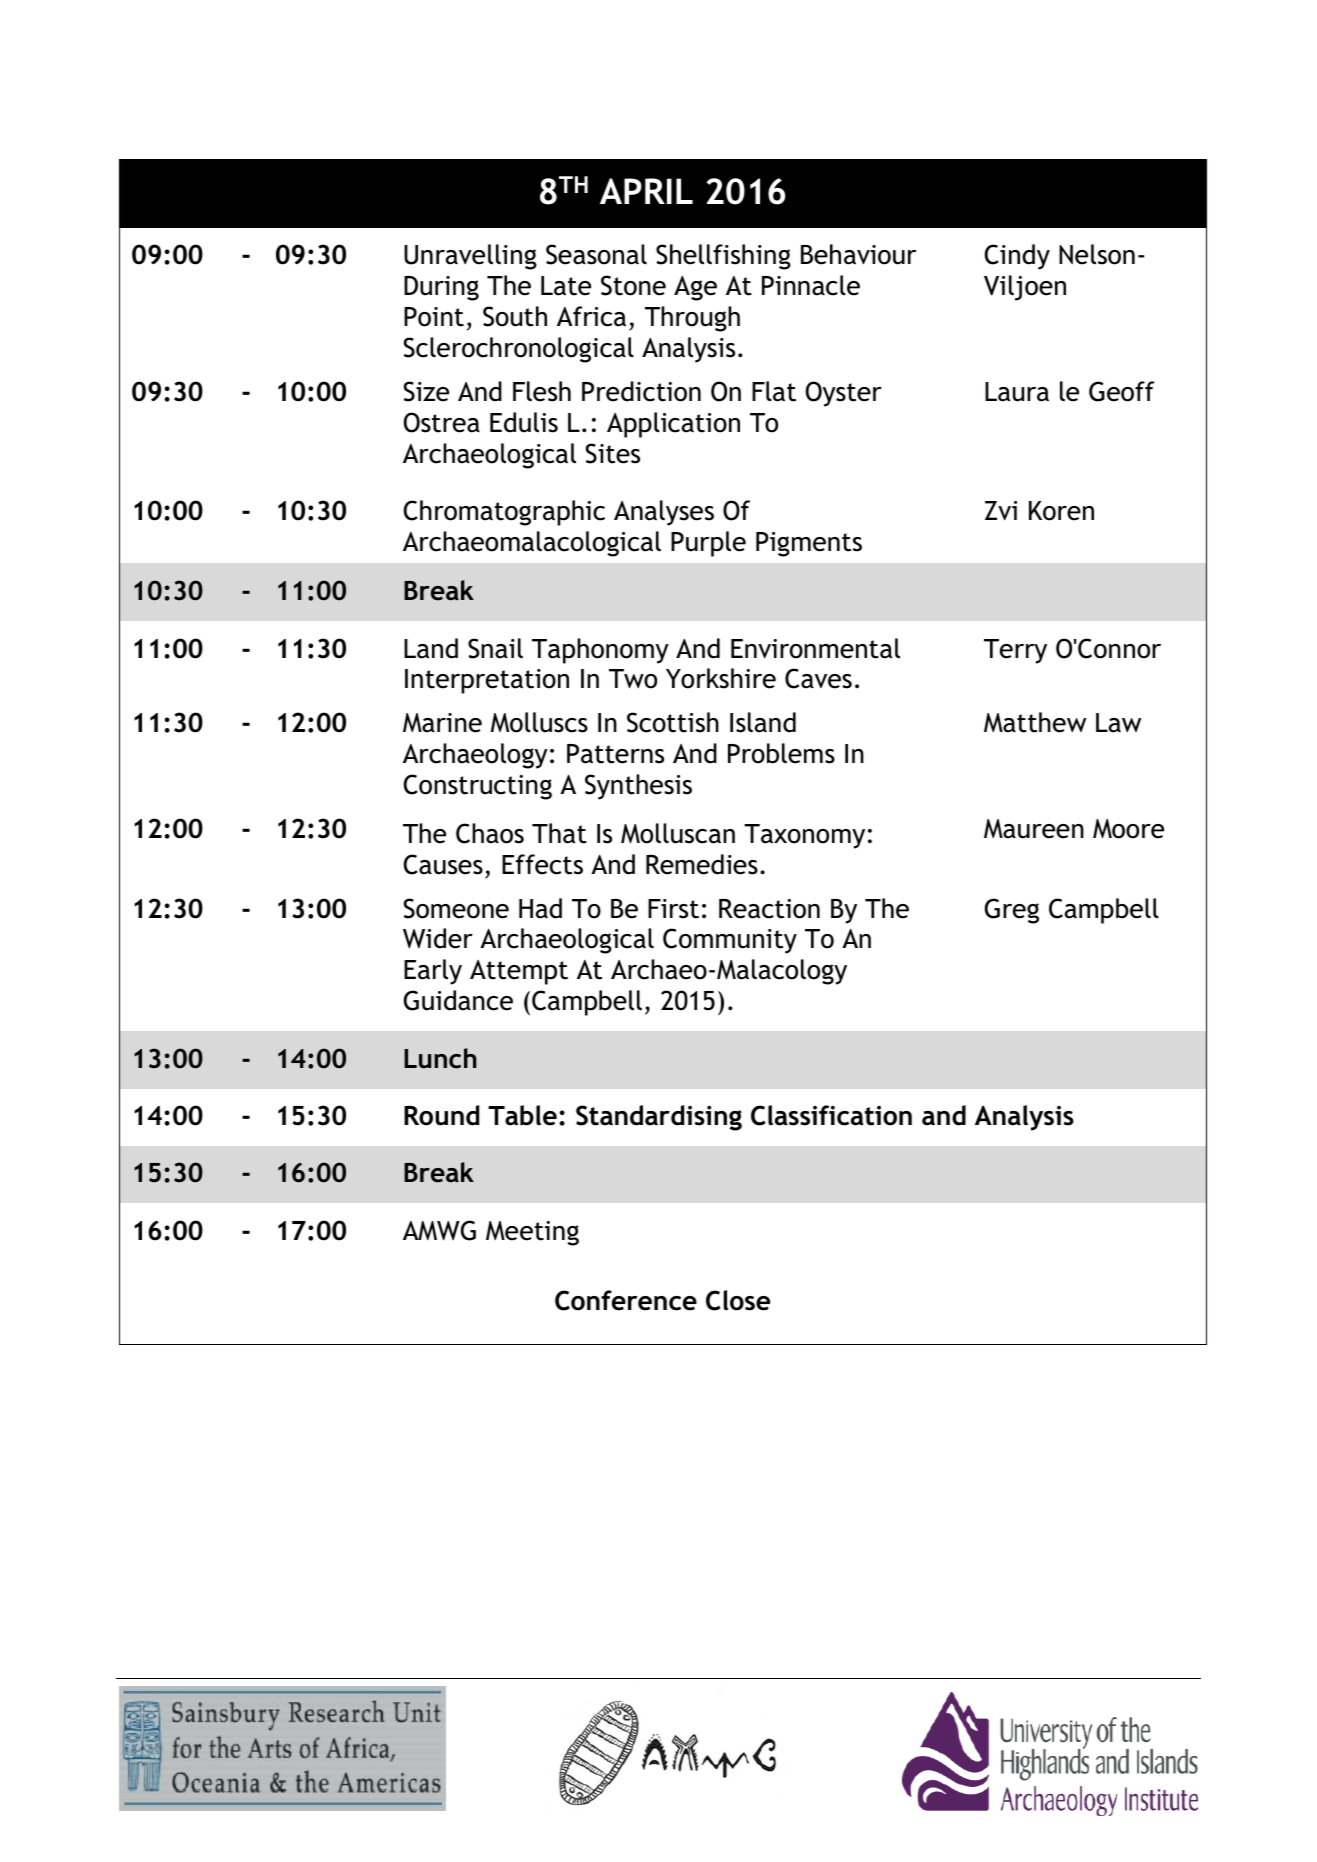 Image resolution: width=1317 pixels, height=1862 pixels. I want to click on Chromatographic, so click(504, 513).
